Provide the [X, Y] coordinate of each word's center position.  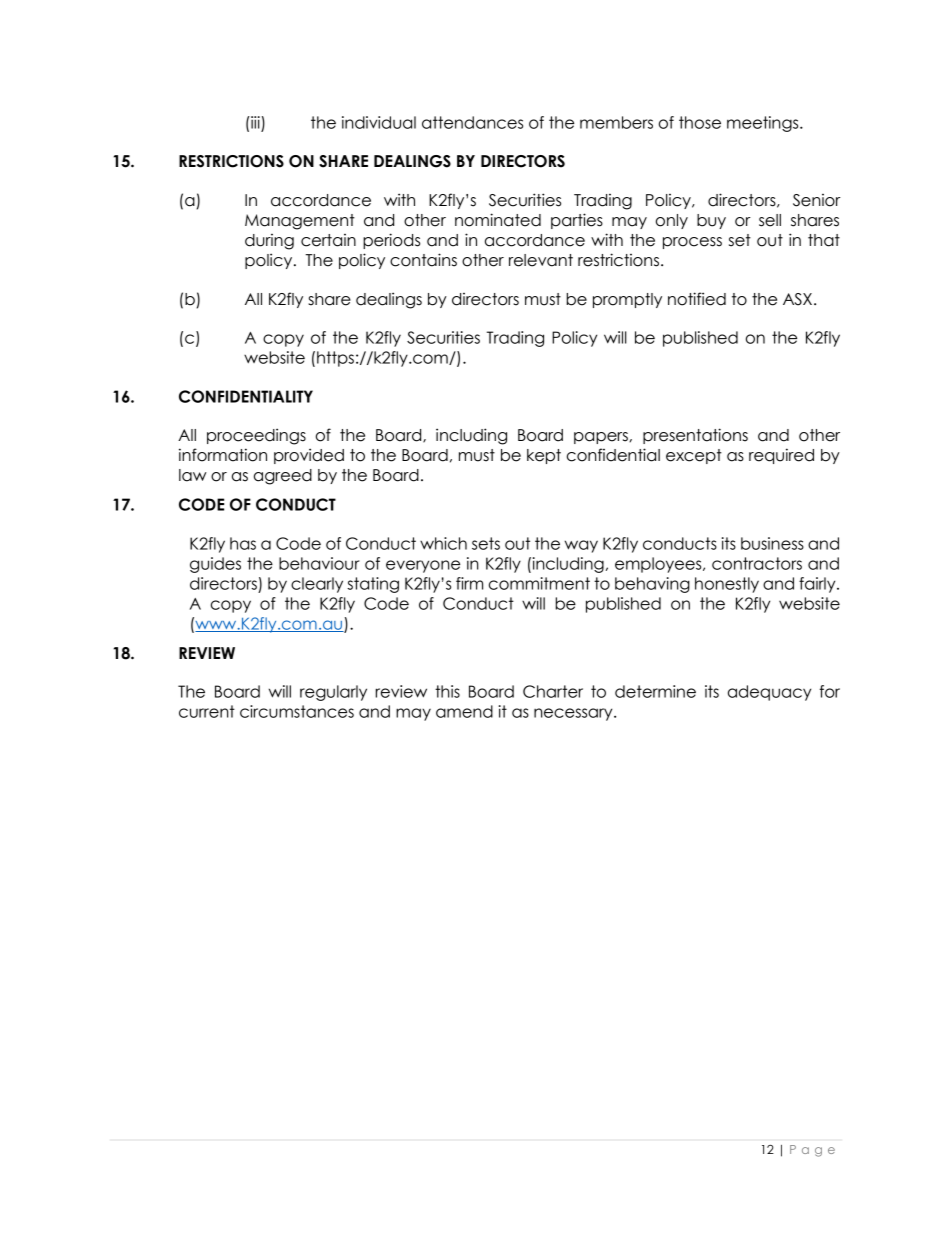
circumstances [297, 711]
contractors [757, 563]
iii [254, 122]
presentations [695, 436]
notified [697, 299]
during [269, 242]
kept [544, 456]
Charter [553, 691]
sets [486, 543]
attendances [472, 122]
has [243, 543]
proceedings [256, 436]
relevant [541, 260]
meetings [764, 124]
